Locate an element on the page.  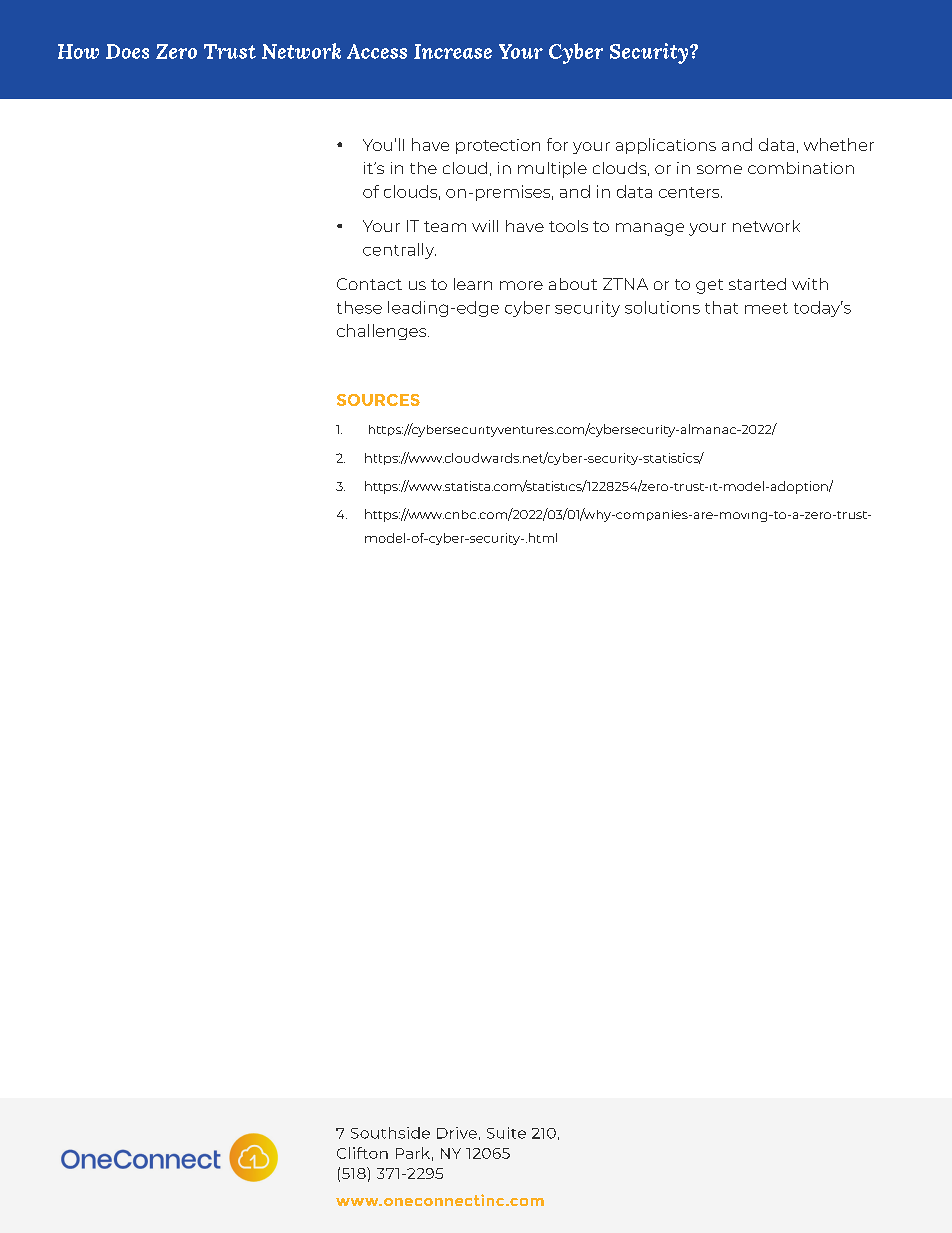
applications is located at coordinates (666, 146).
